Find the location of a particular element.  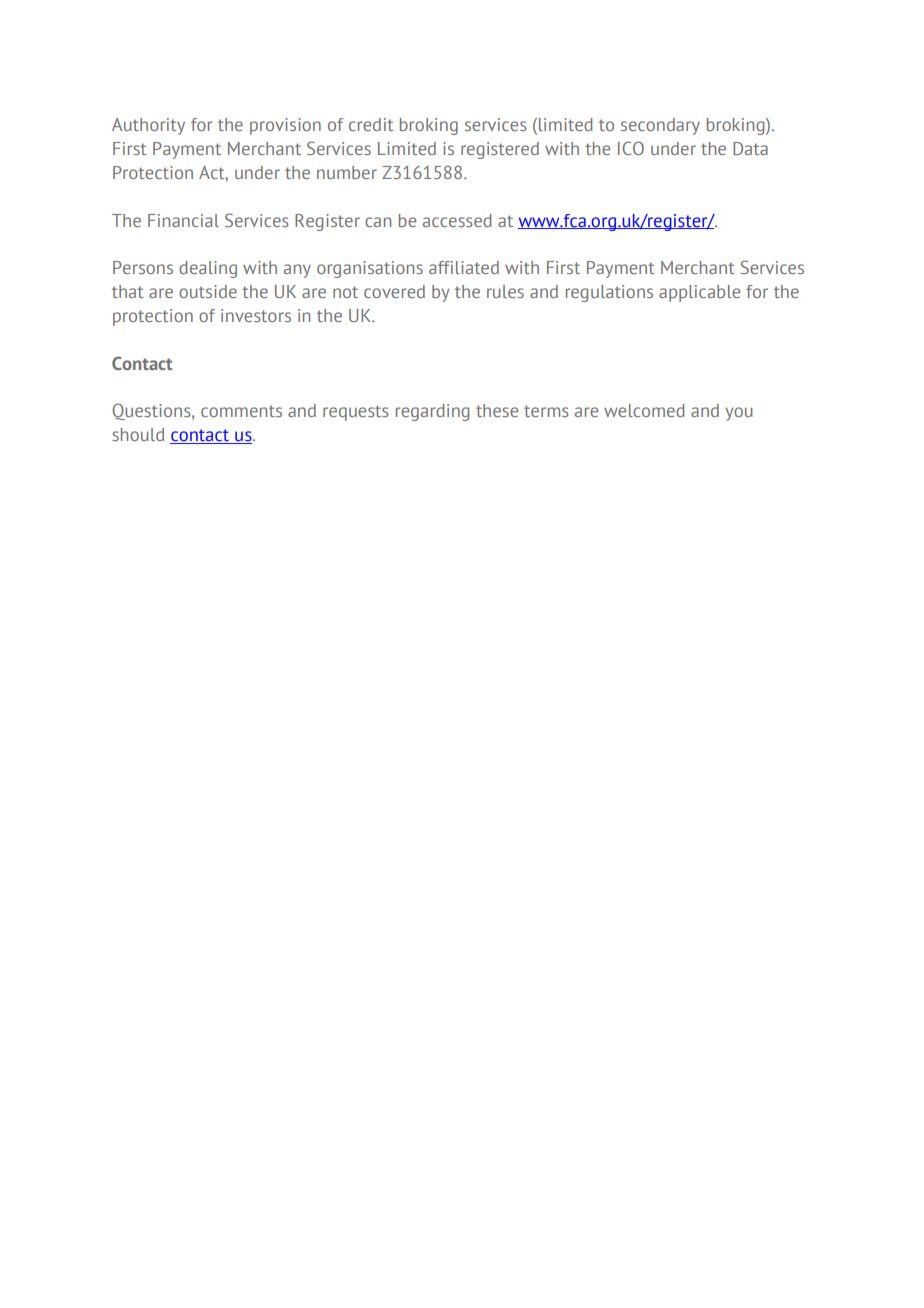

accessed is located at coordinates (457, 220).
